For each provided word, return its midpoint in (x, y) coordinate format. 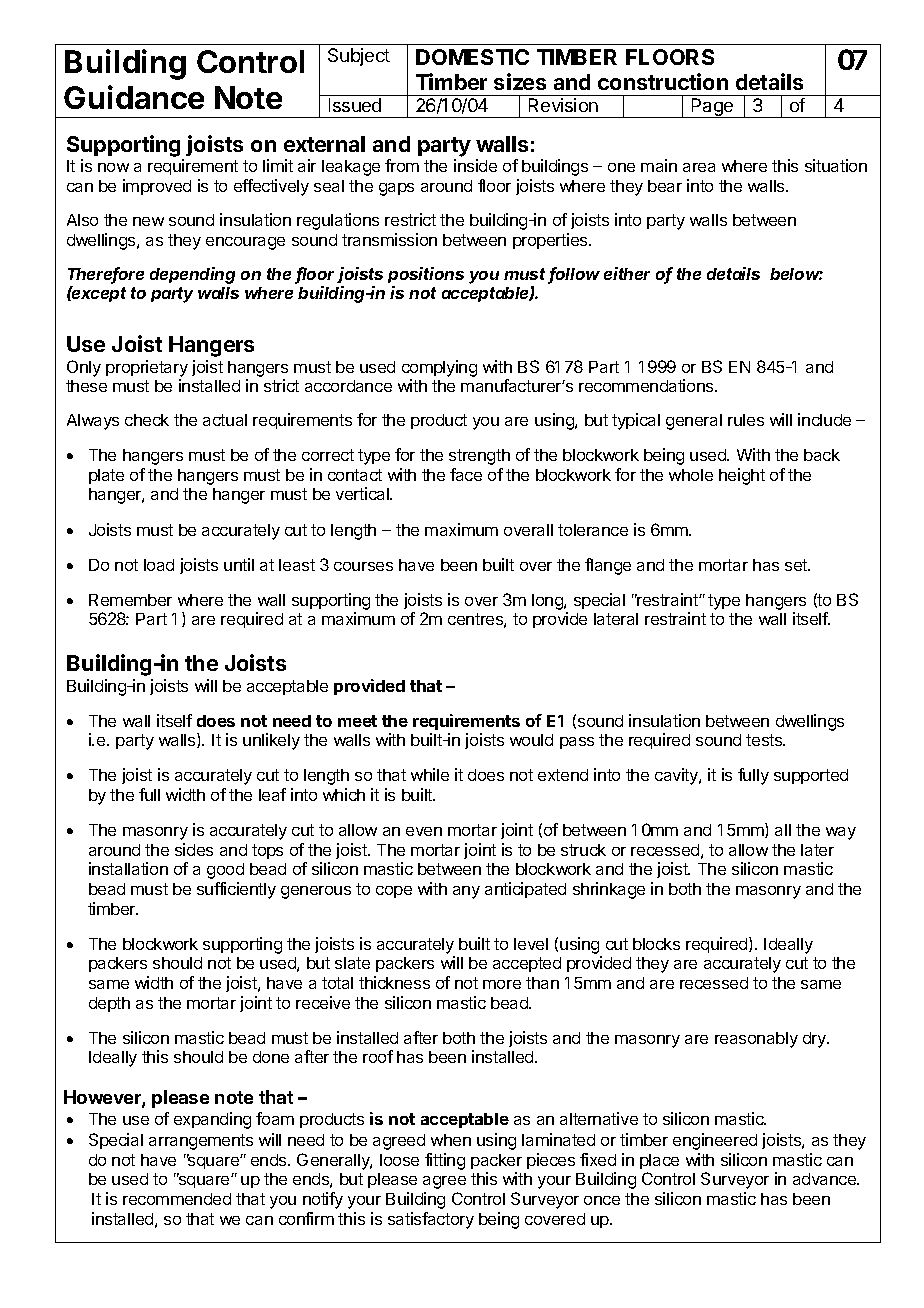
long (548, 602)
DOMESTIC (472, 57)
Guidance (134, 97)
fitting (445, 1161)
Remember (130, 600)
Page (713, 108)
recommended (177, 1199)
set (797, 565)
